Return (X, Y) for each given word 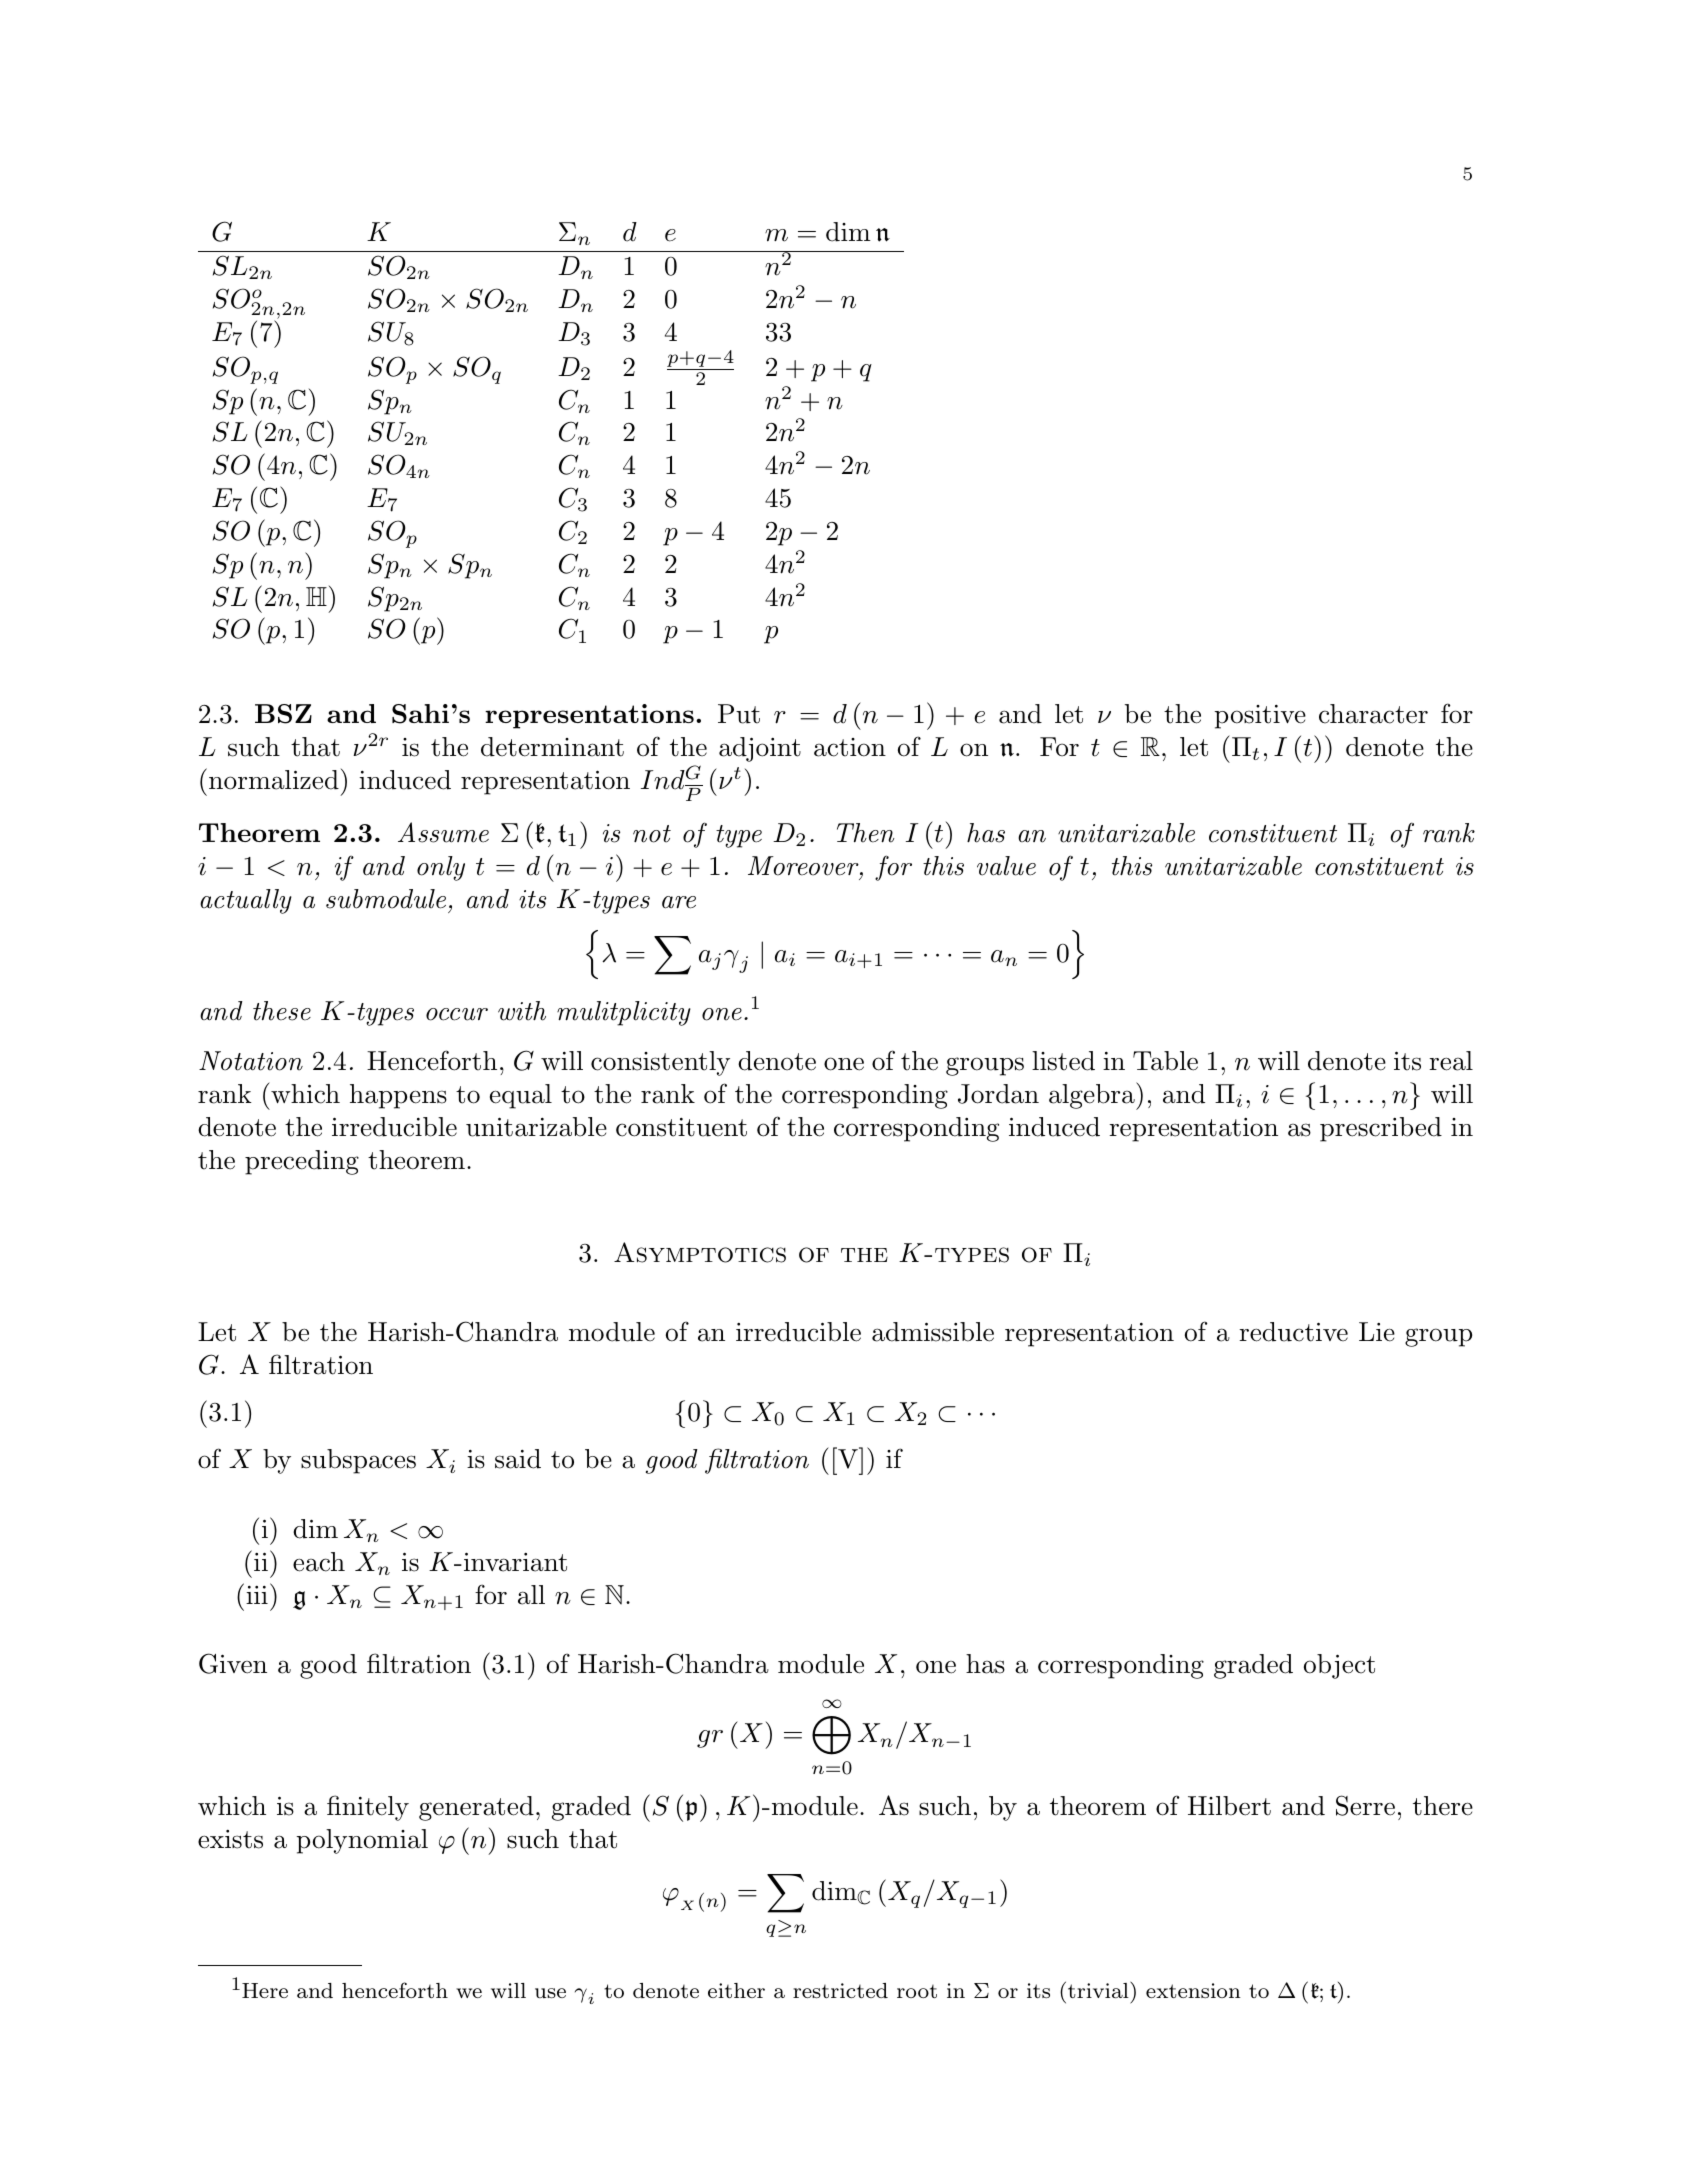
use (550, 1993)
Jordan (998, 1094)
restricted (840, 1990)
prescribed (1381, 1129)
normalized (274, 780)
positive (1260, 717)
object (1339, 1666)
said (518, 1459)
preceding (302, 1162)
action (850, 747)
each (319, 1562)
